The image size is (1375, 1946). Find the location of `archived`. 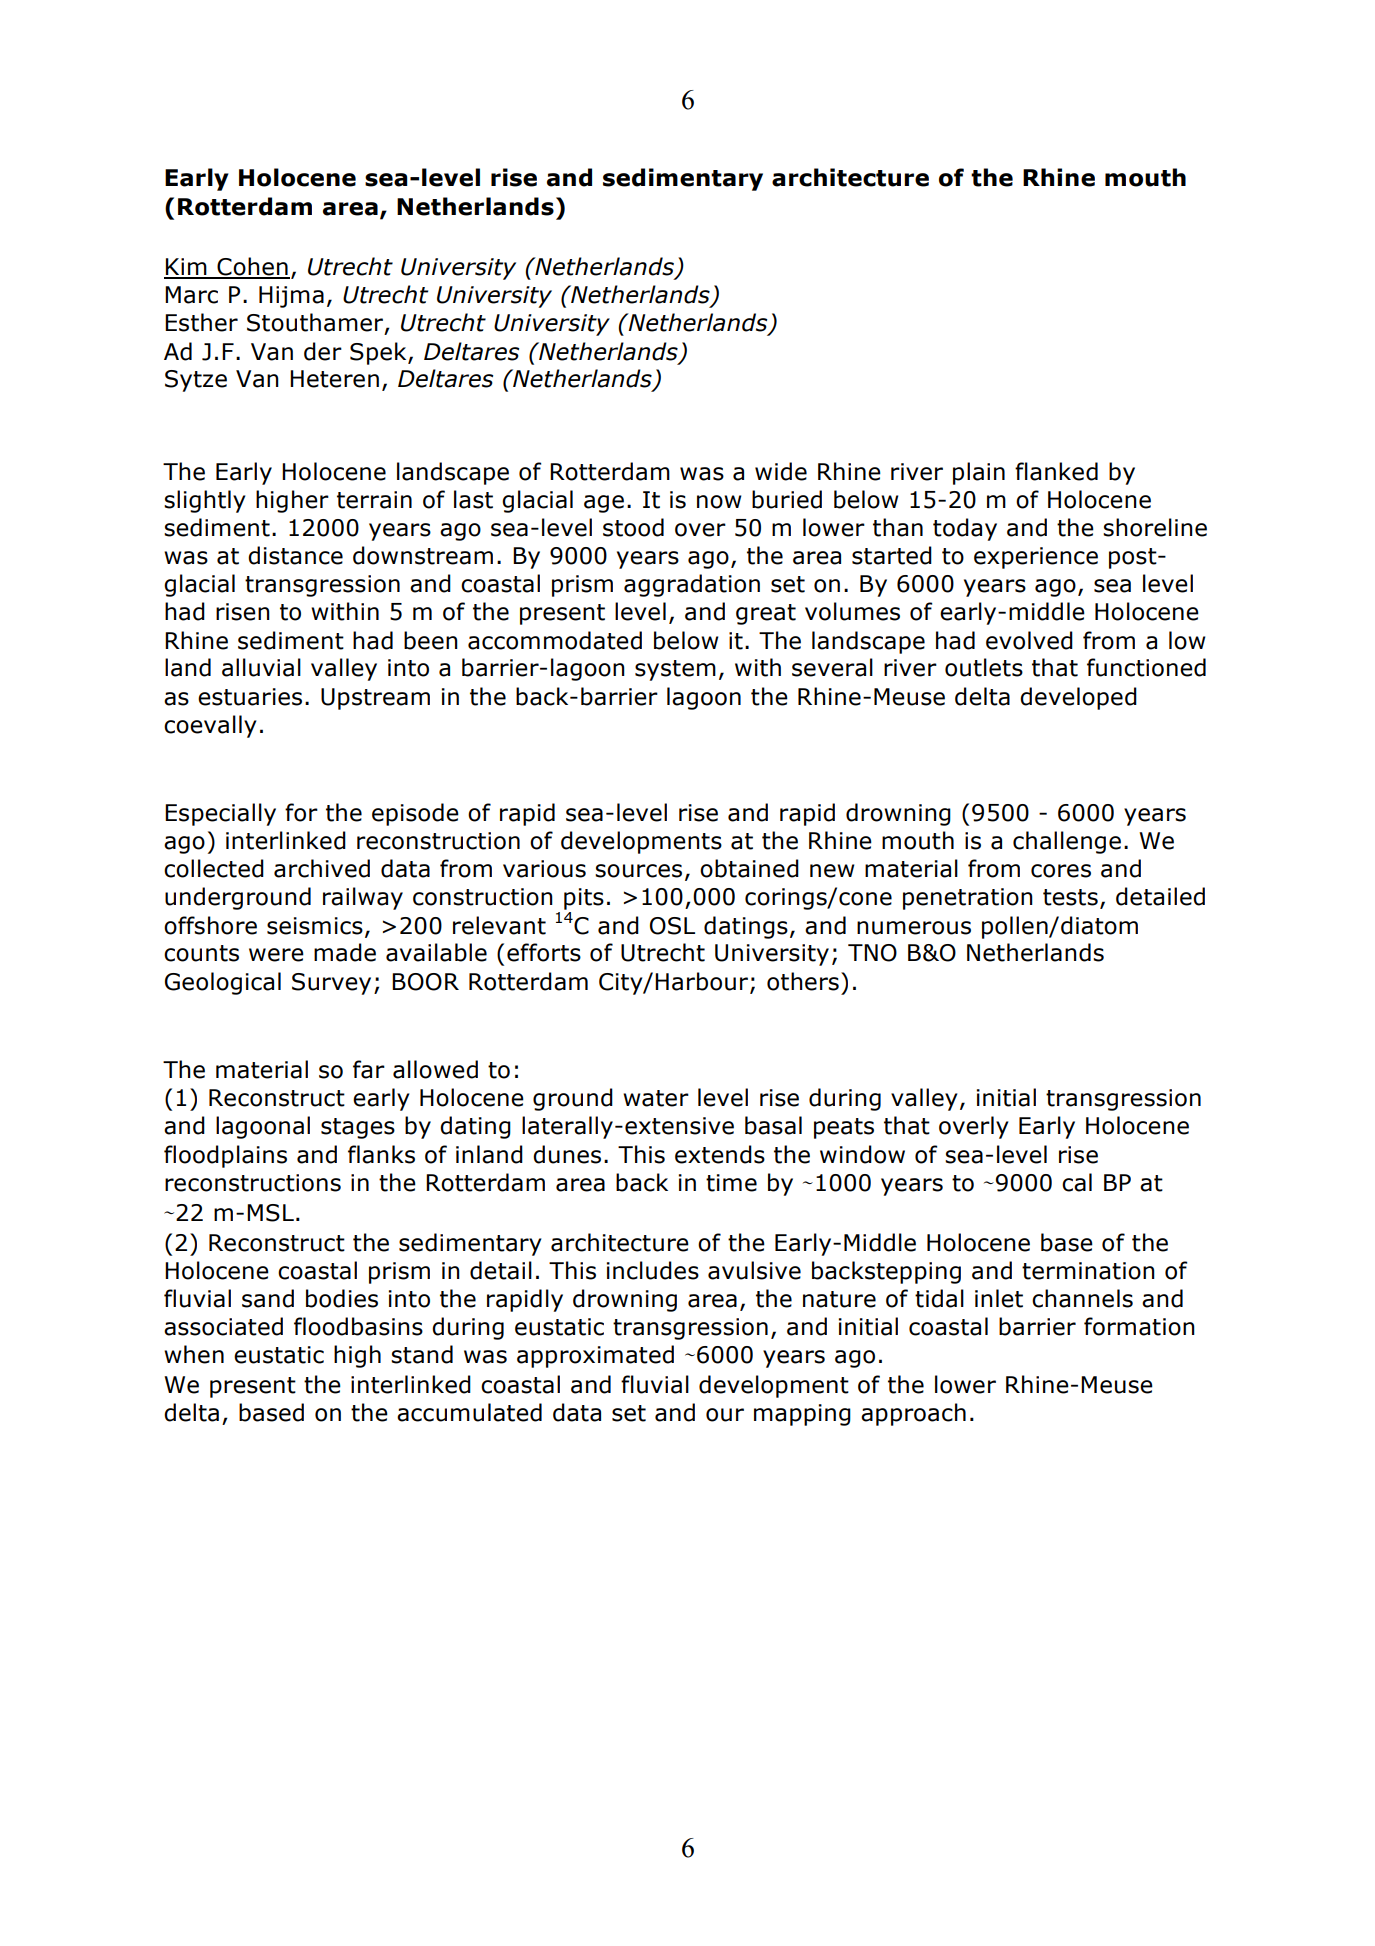

archived is located at coordinates (322, 868).
